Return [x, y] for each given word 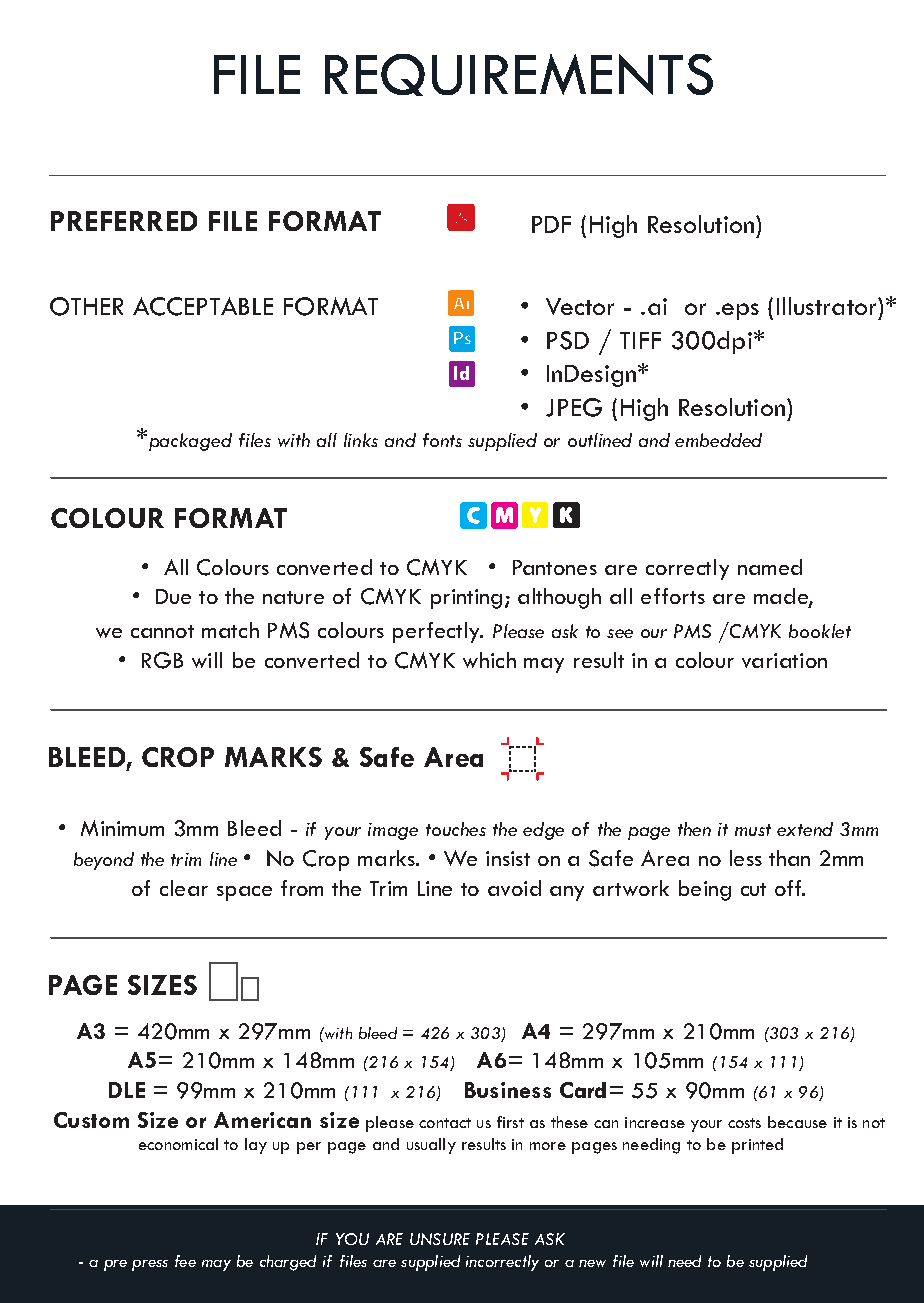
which [489, 660]
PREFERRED [124, 221]
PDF [551, 224]
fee [185, 1261]
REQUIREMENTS [519, 75]
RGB [162, 660]
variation [784, 660]
